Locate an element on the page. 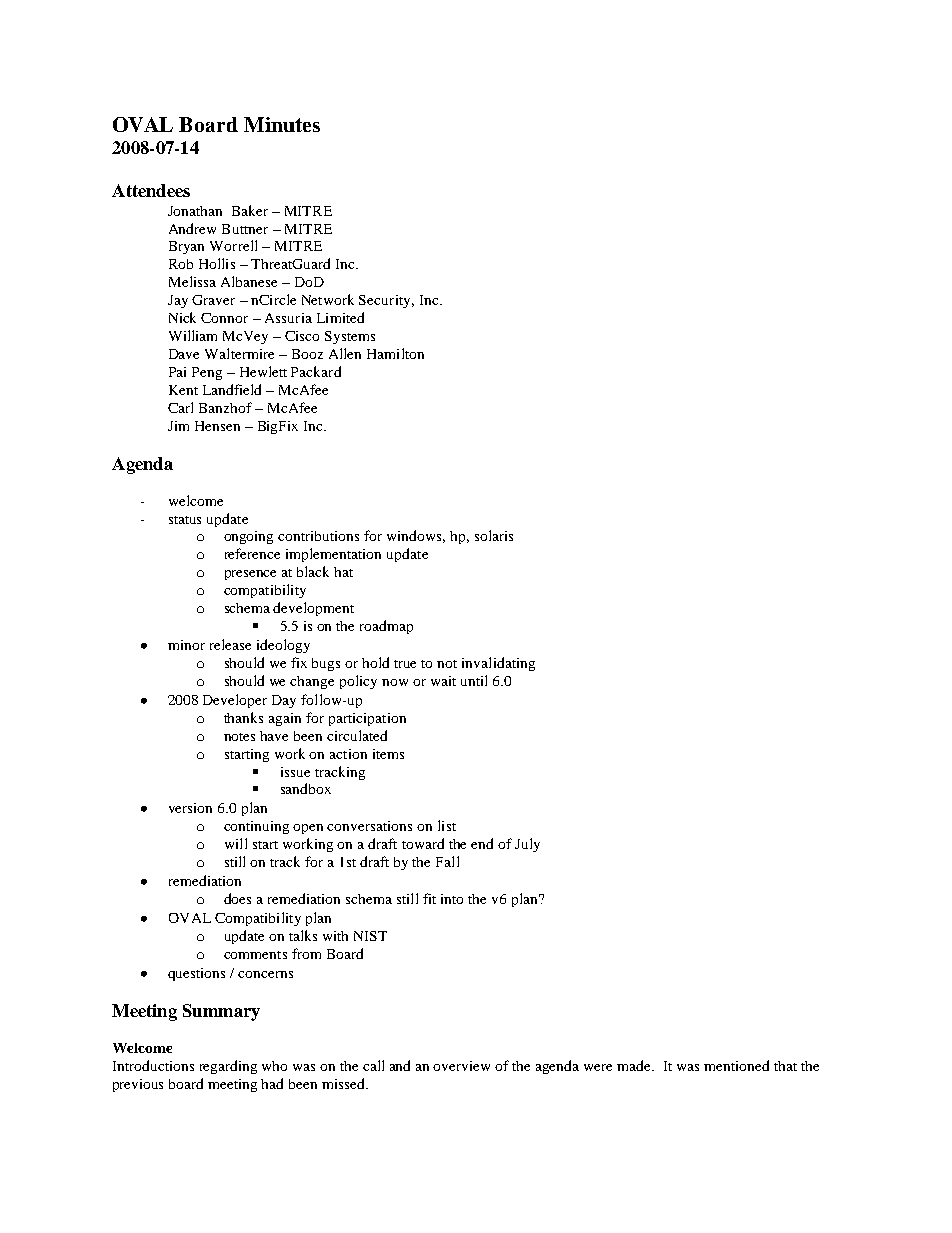  notes is located at coordinates (239, 737).
